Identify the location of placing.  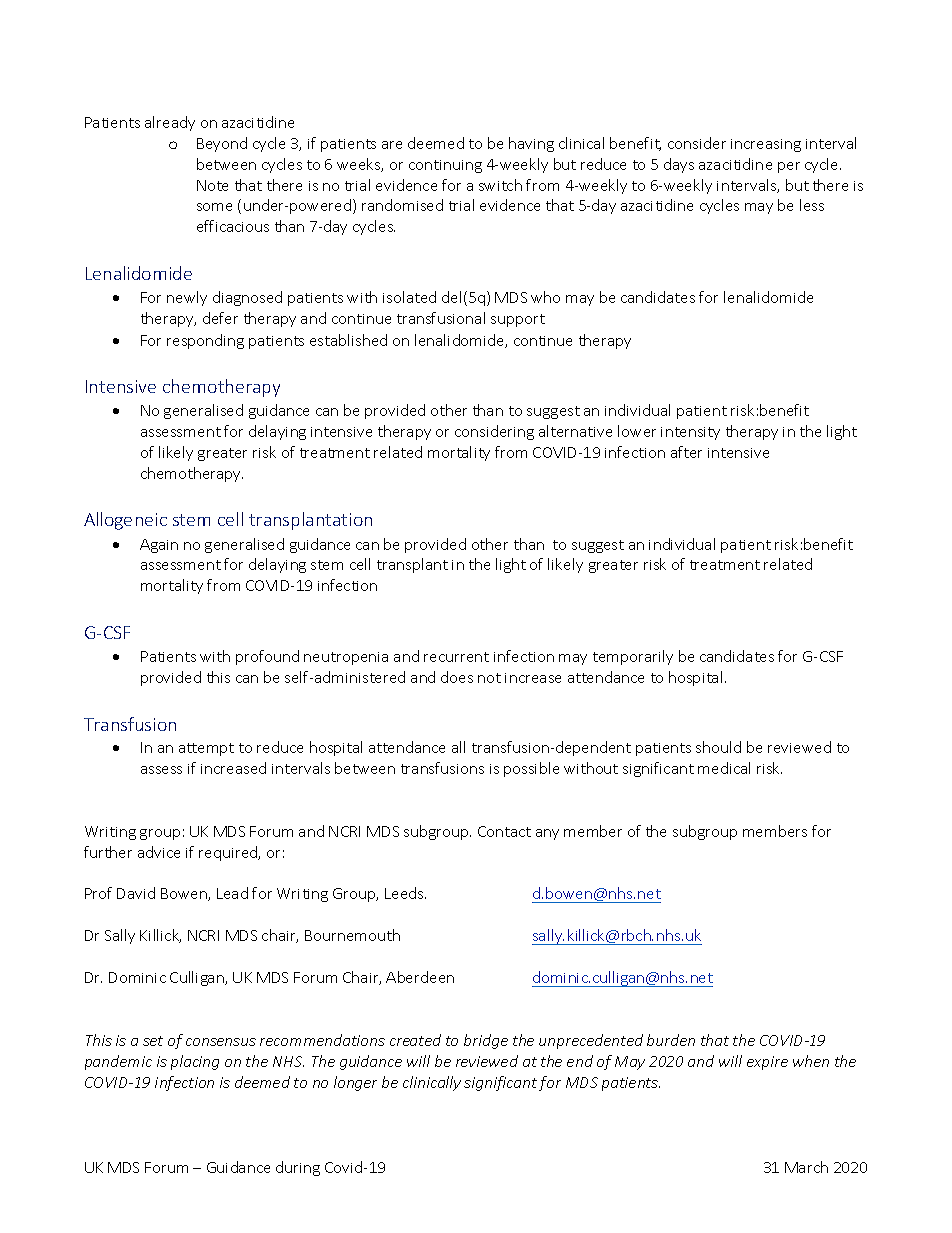
(195, 1062).
